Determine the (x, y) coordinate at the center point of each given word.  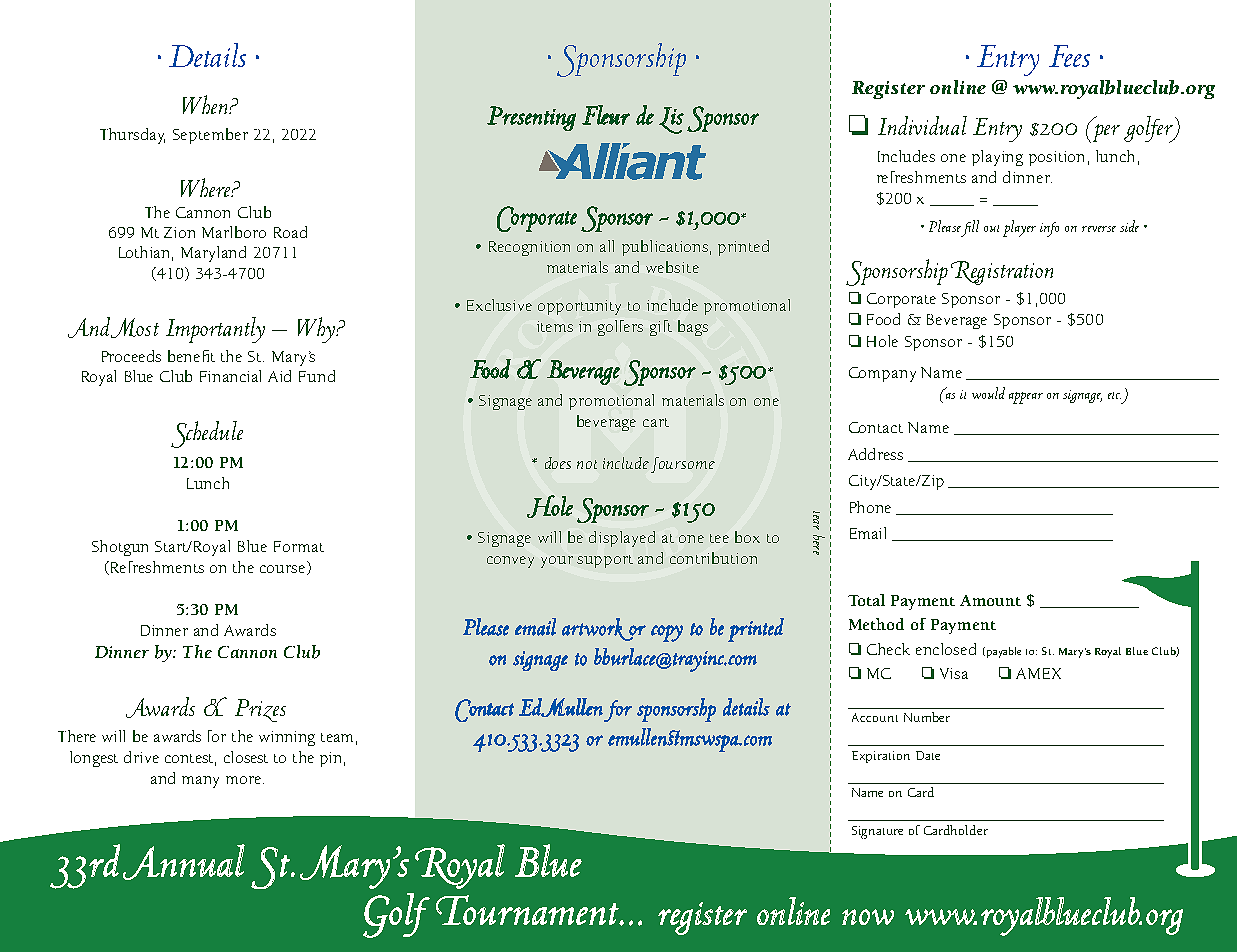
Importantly (215, 330)
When (206, 104)
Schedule (207, 434)
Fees (1069, 56)
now (868, 917)
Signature (877, 832)
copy (667, 633)
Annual (184, 862)
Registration (1002, 273)
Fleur (606, 115)
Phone (870, 507)
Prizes (260, 710)
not (587, 464)
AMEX (1038, 673)
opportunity (579, 307)
